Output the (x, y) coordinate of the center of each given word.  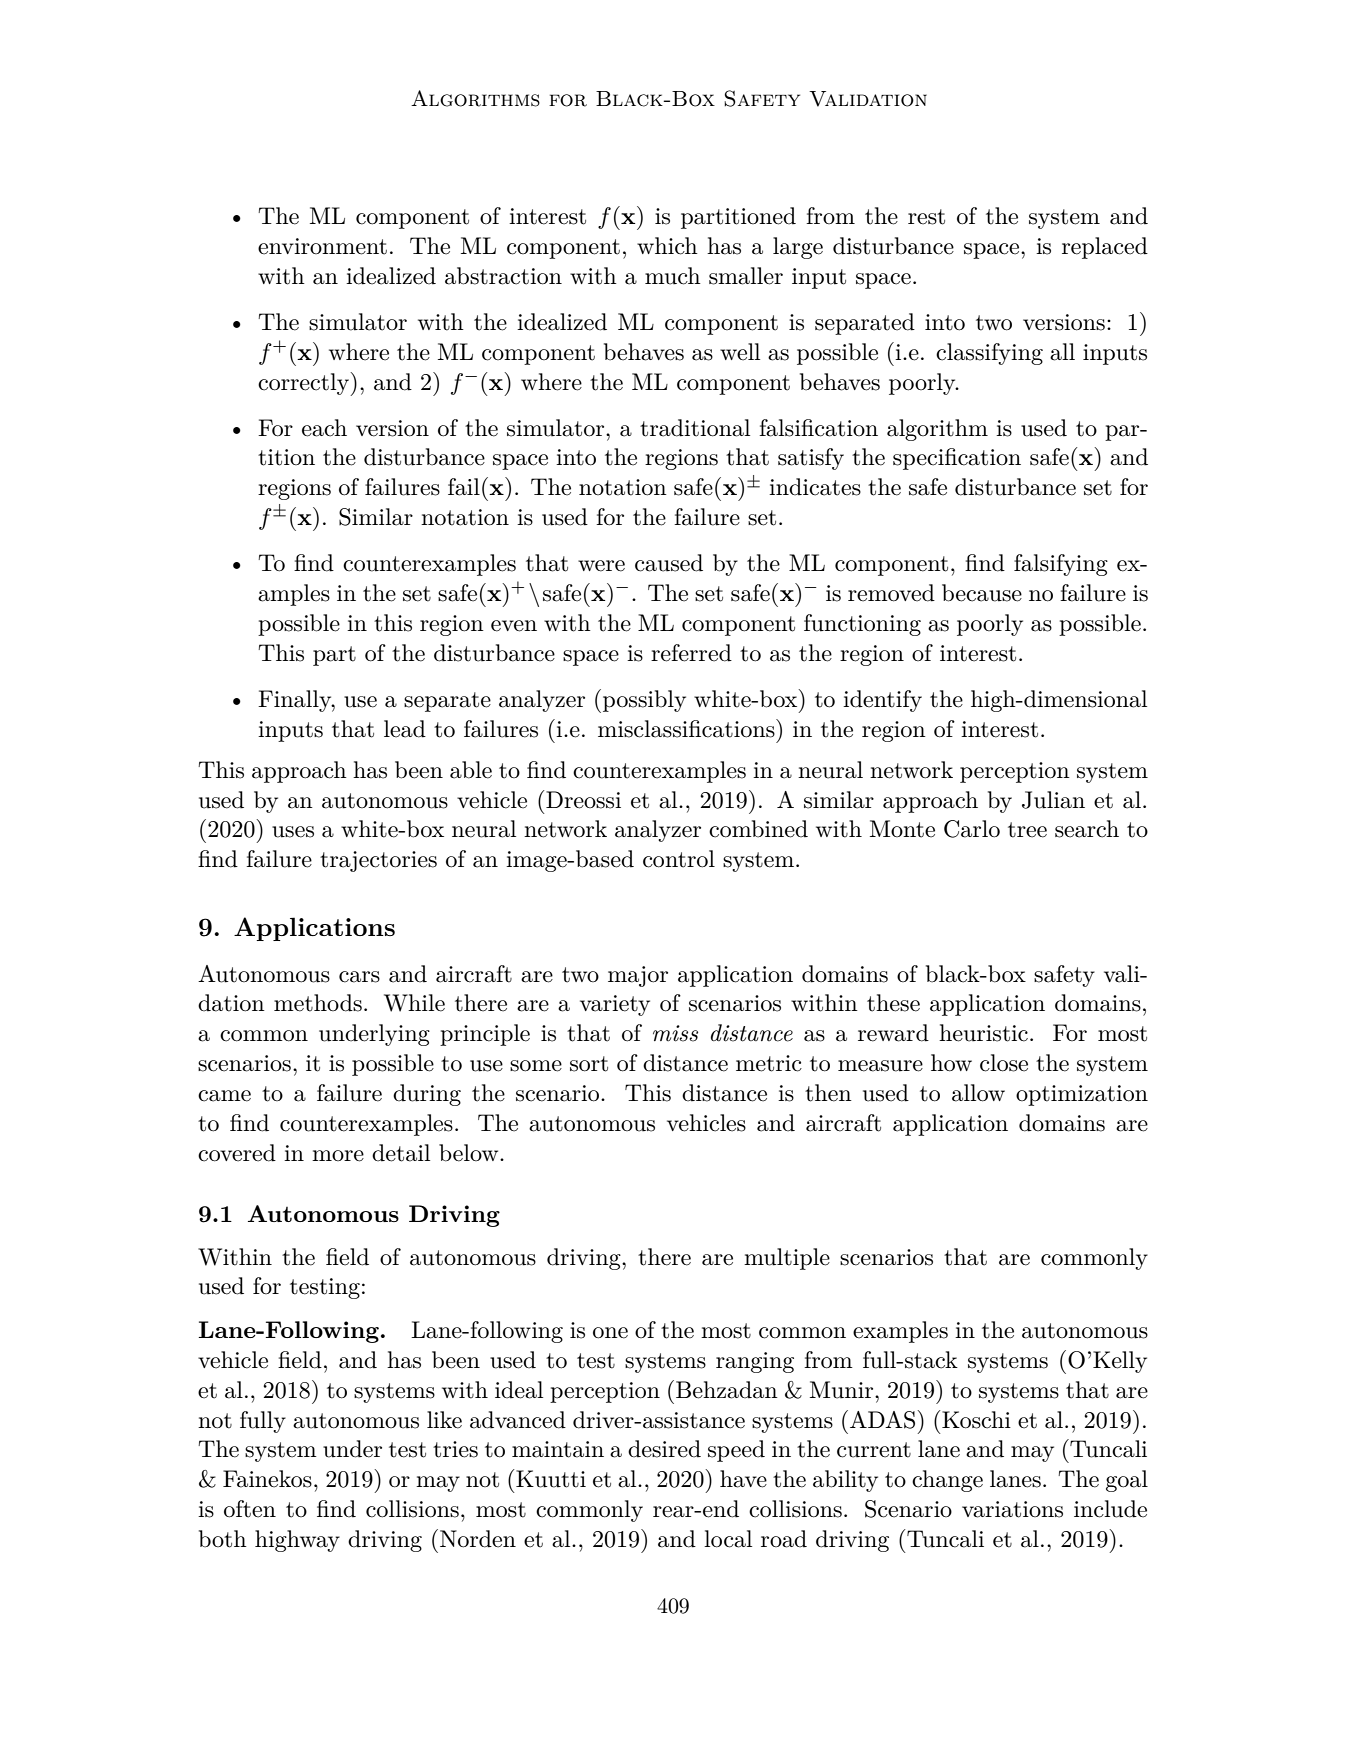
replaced (1105, 248)
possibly (644, 701)
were (601, 566)
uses (293, 832)
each (324, 428)
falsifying (1061, 565)
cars (359, 977)
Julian (1053, 800)
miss (675, 1033)
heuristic (983, 1033)
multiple (787, 1259)
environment (322, 246)
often (250, 1509)
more (338, 1156)
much (673, 276)
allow (978, 1093)
